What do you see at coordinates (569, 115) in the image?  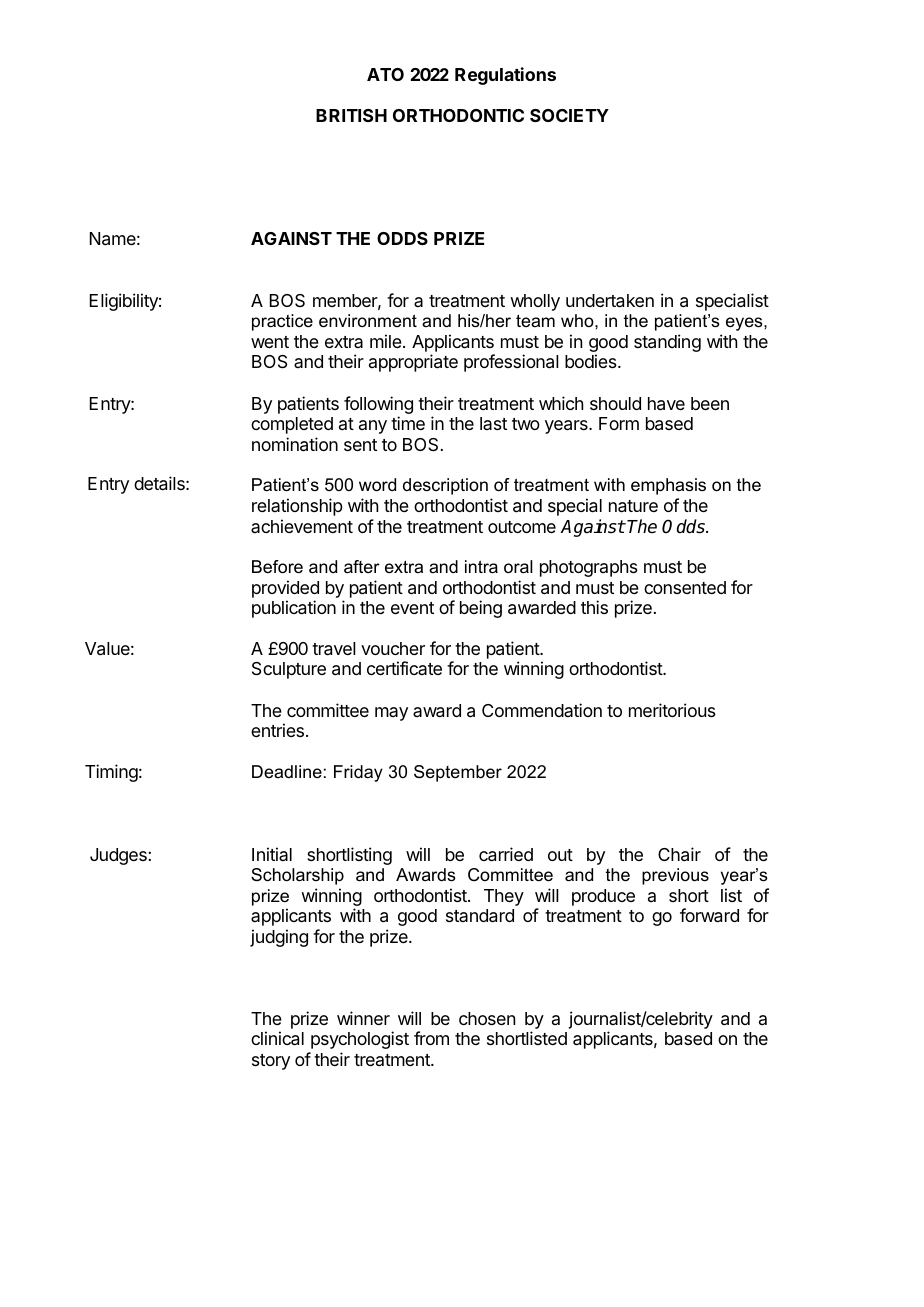 I see `SOCIETY` at bounding box center [569, 115].
